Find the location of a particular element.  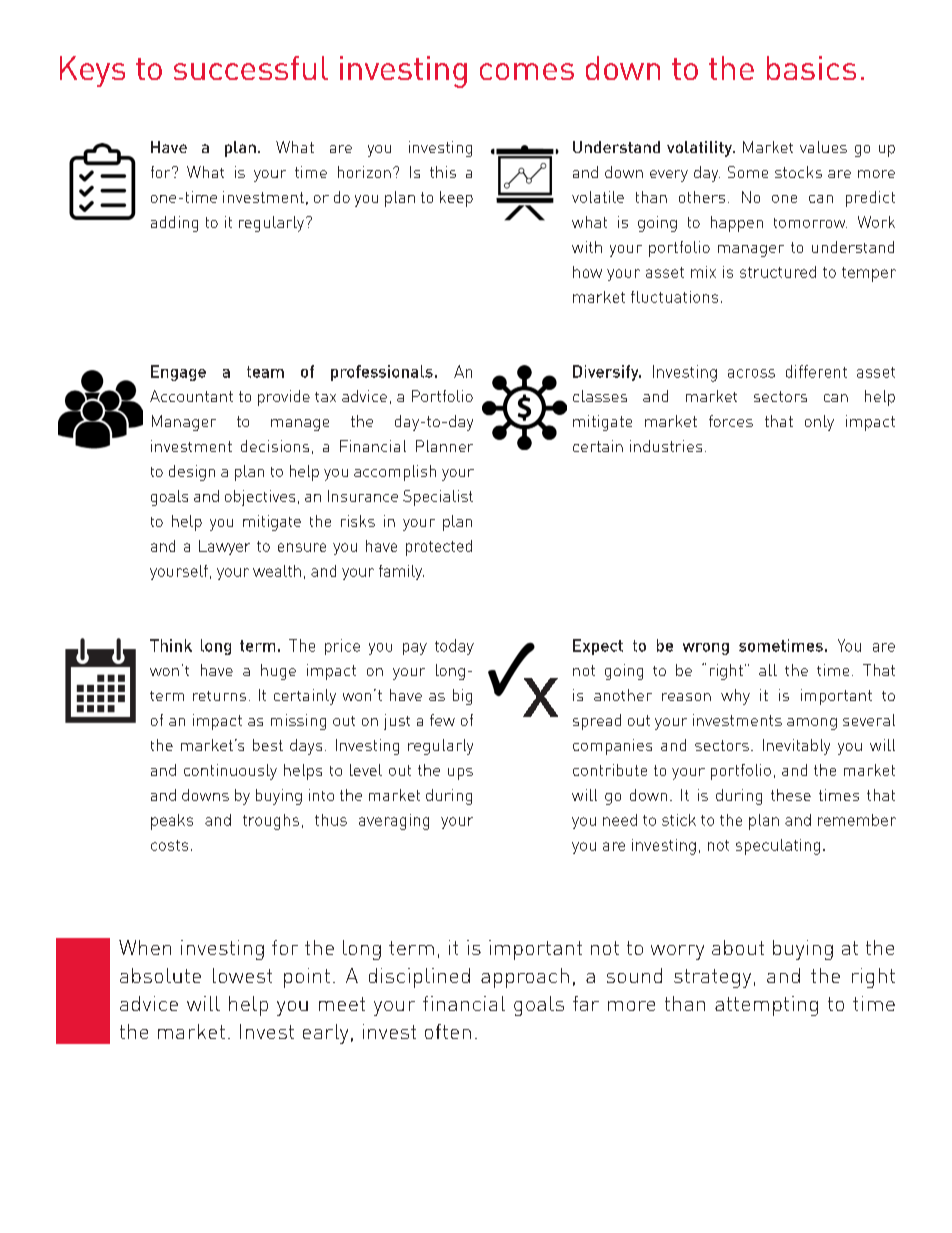

comes is located at coordinates (527, 71).
